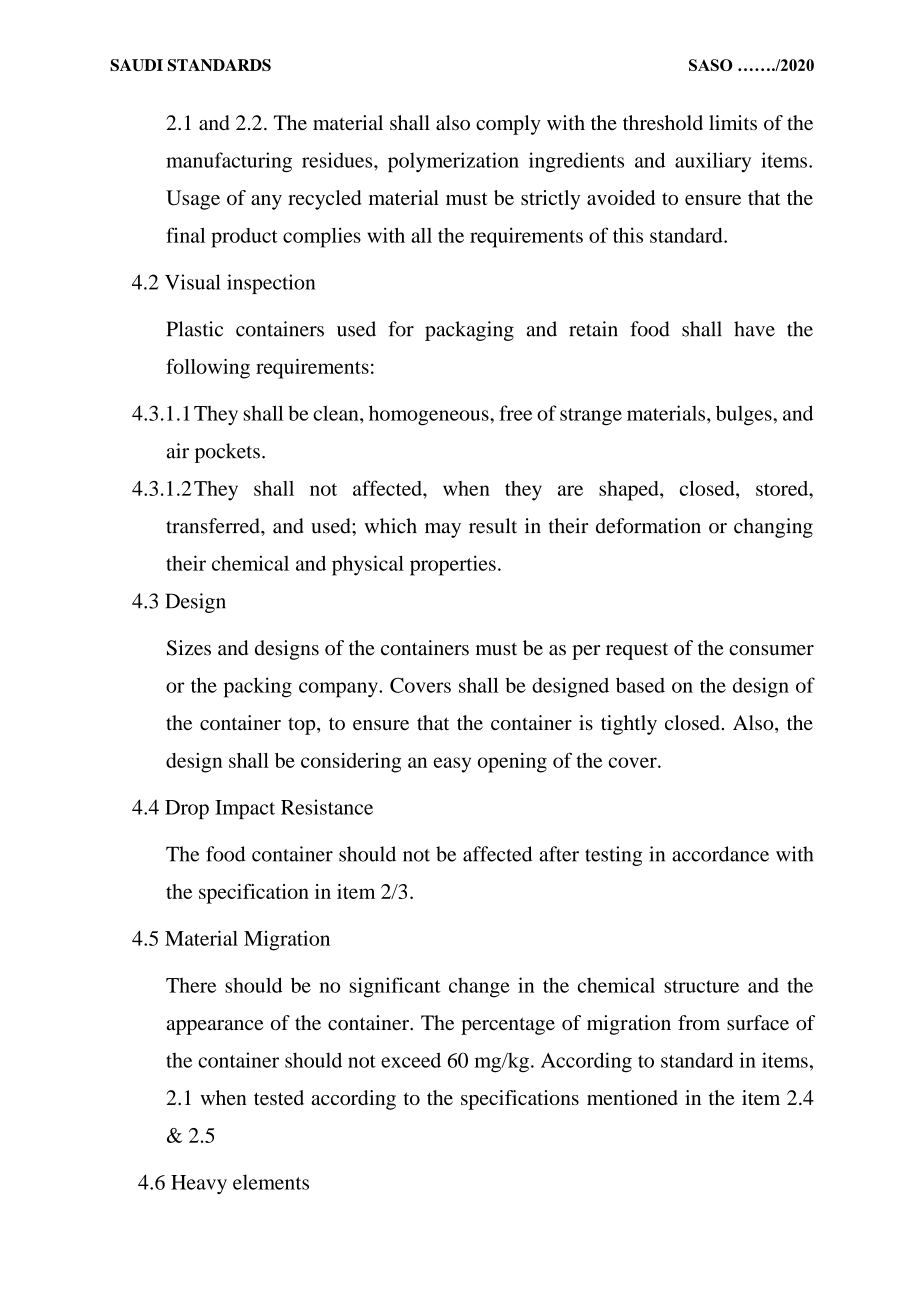  What do you see at coordinates (632, 1097) in the screenshot?
I see `mentioned` at bounding box center [632, 1097].
